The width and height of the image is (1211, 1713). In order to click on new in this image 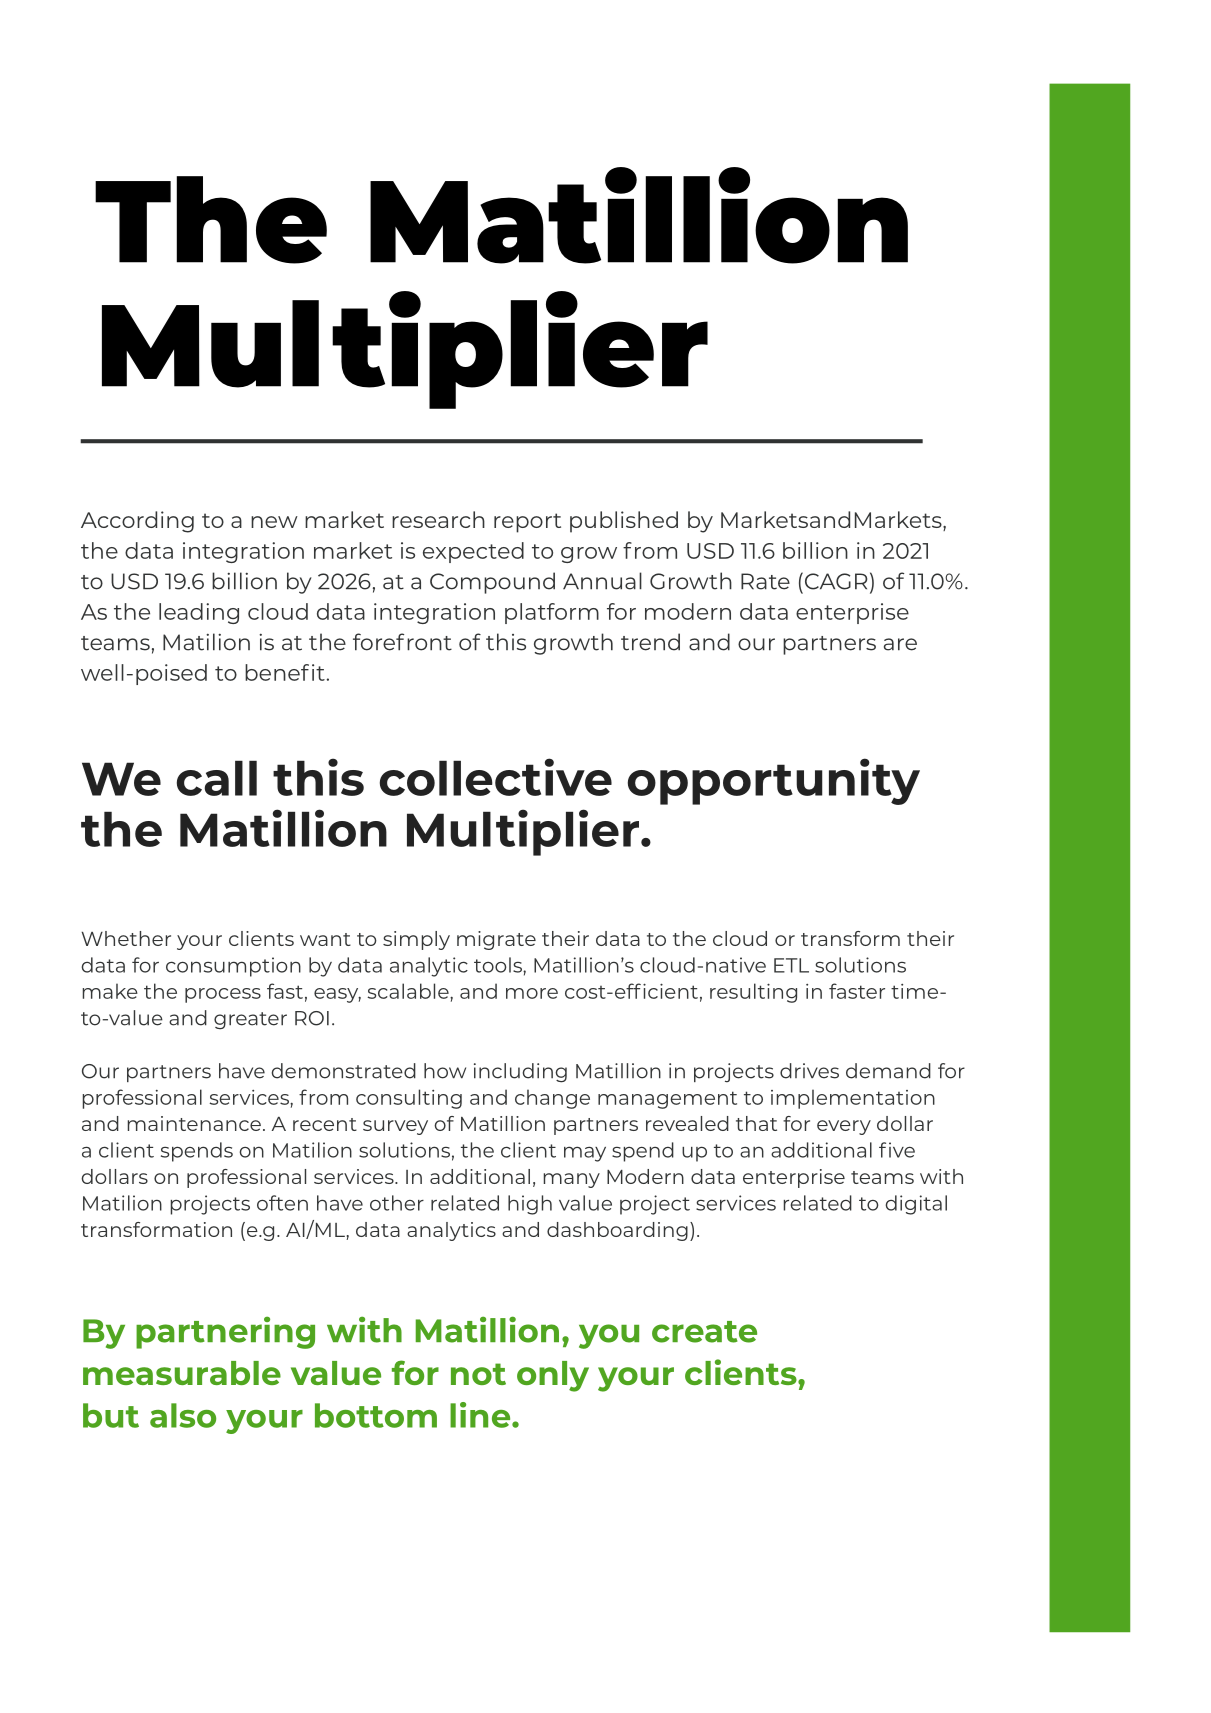, I will do `click(274, 522)`.
